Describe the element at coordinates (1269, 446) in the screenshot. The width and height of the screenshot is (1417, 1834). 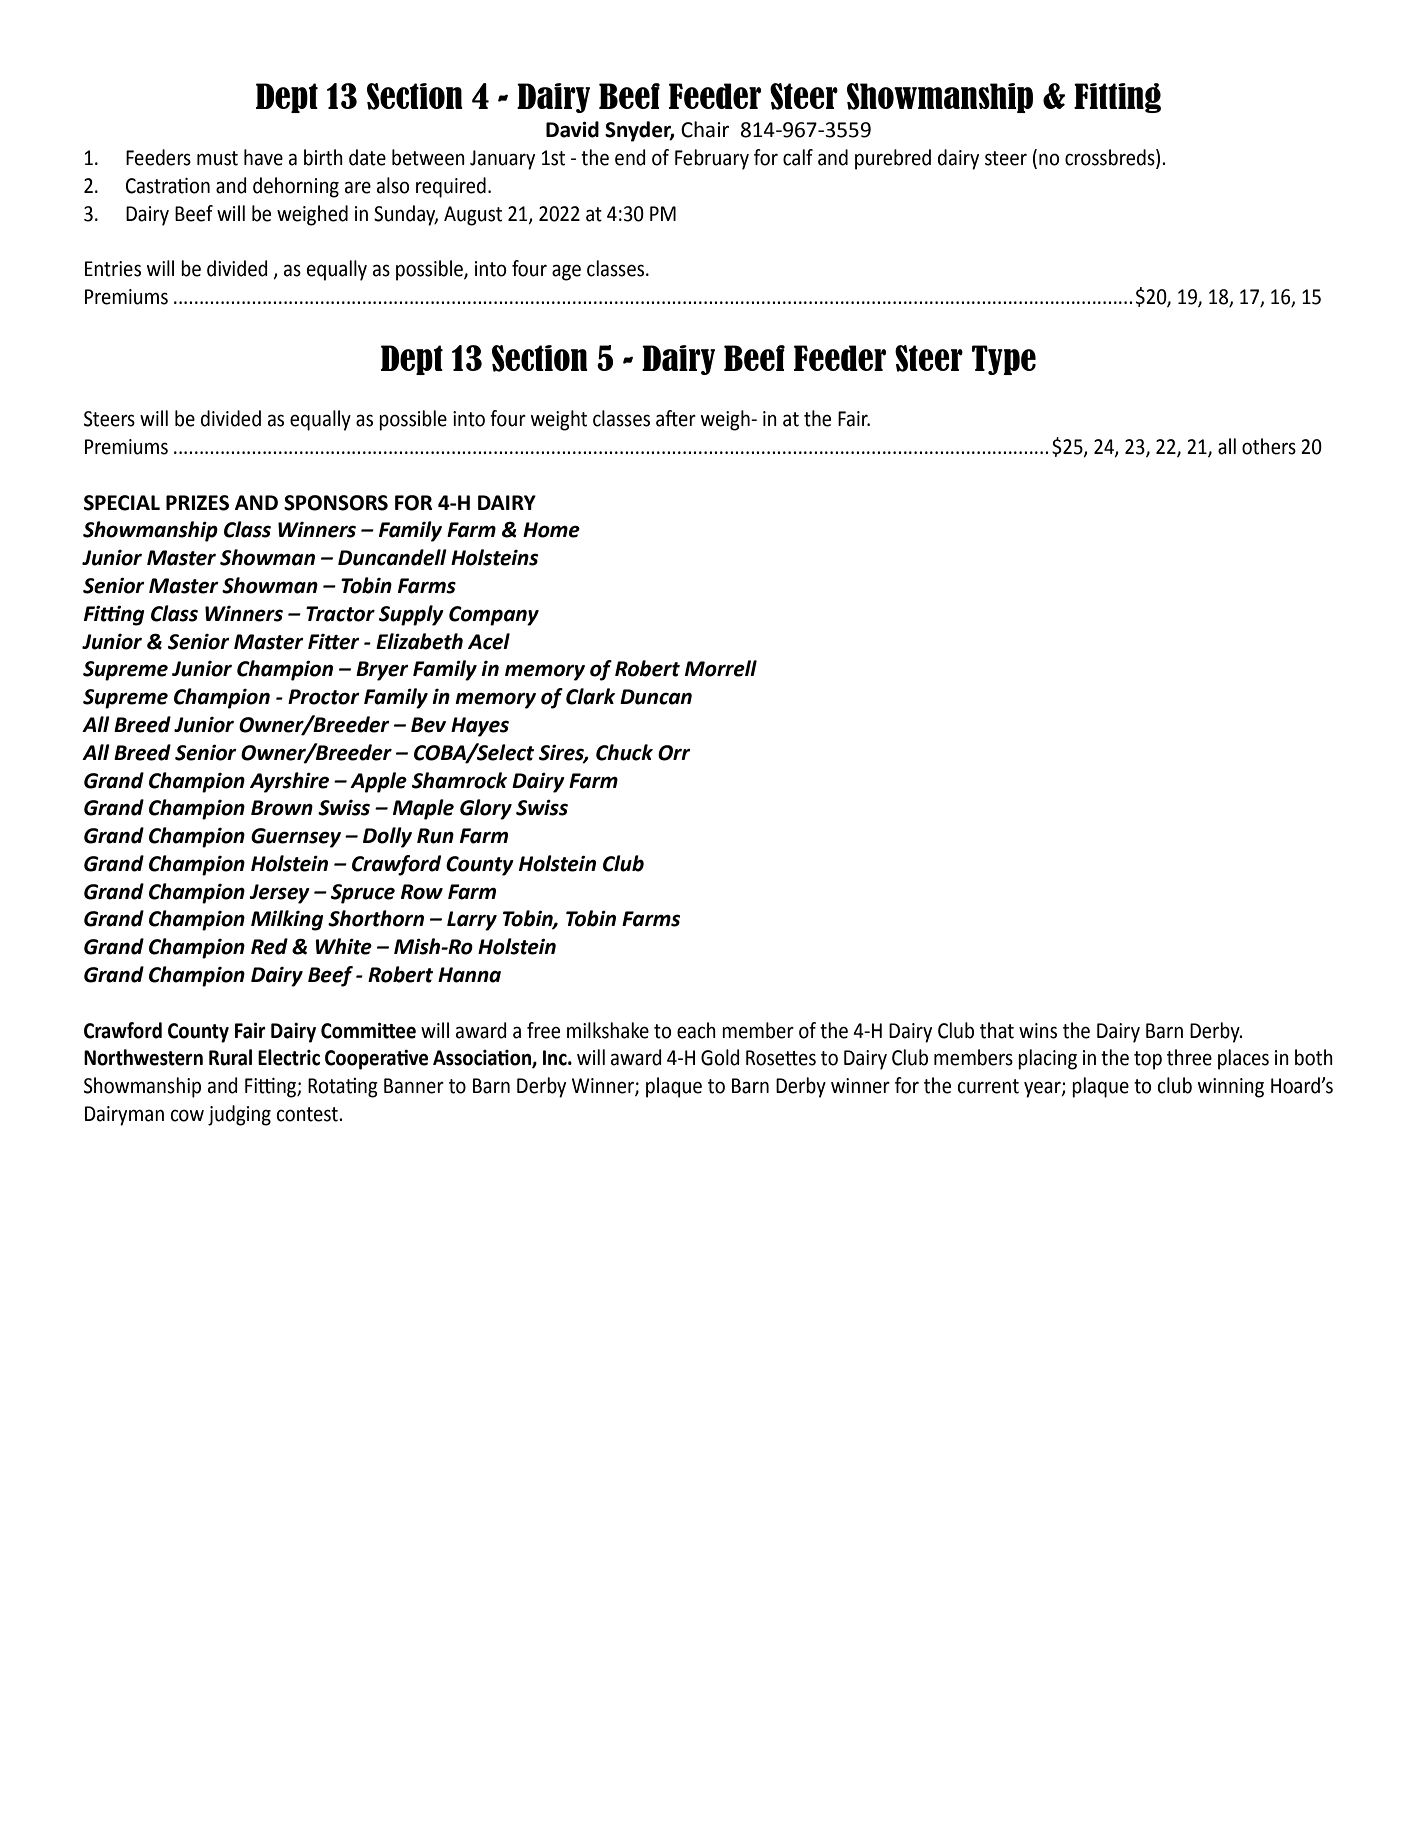
I see `others` at that location.
